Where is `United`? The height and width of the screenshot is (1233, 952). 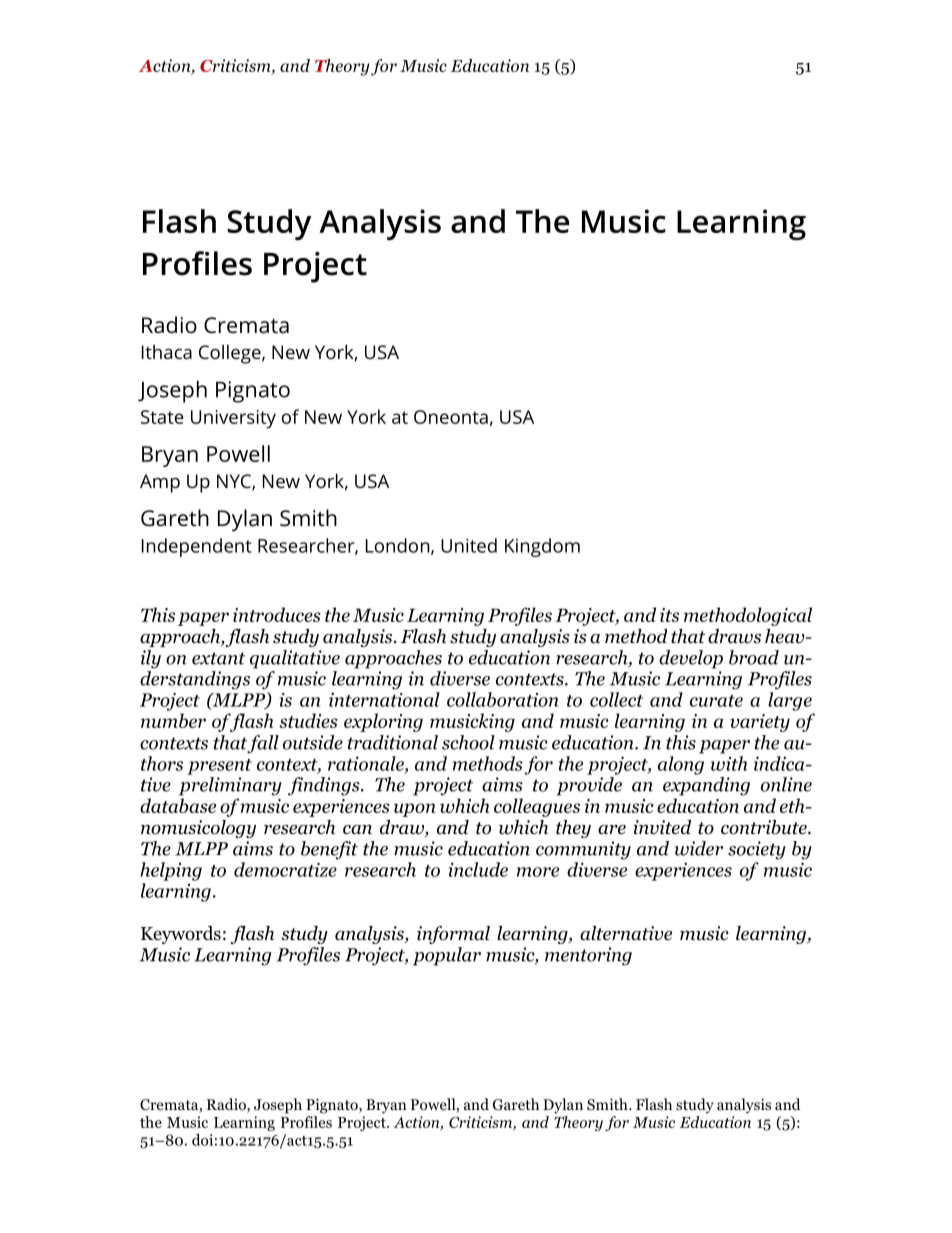
United is located at coordinates (469, 545).
